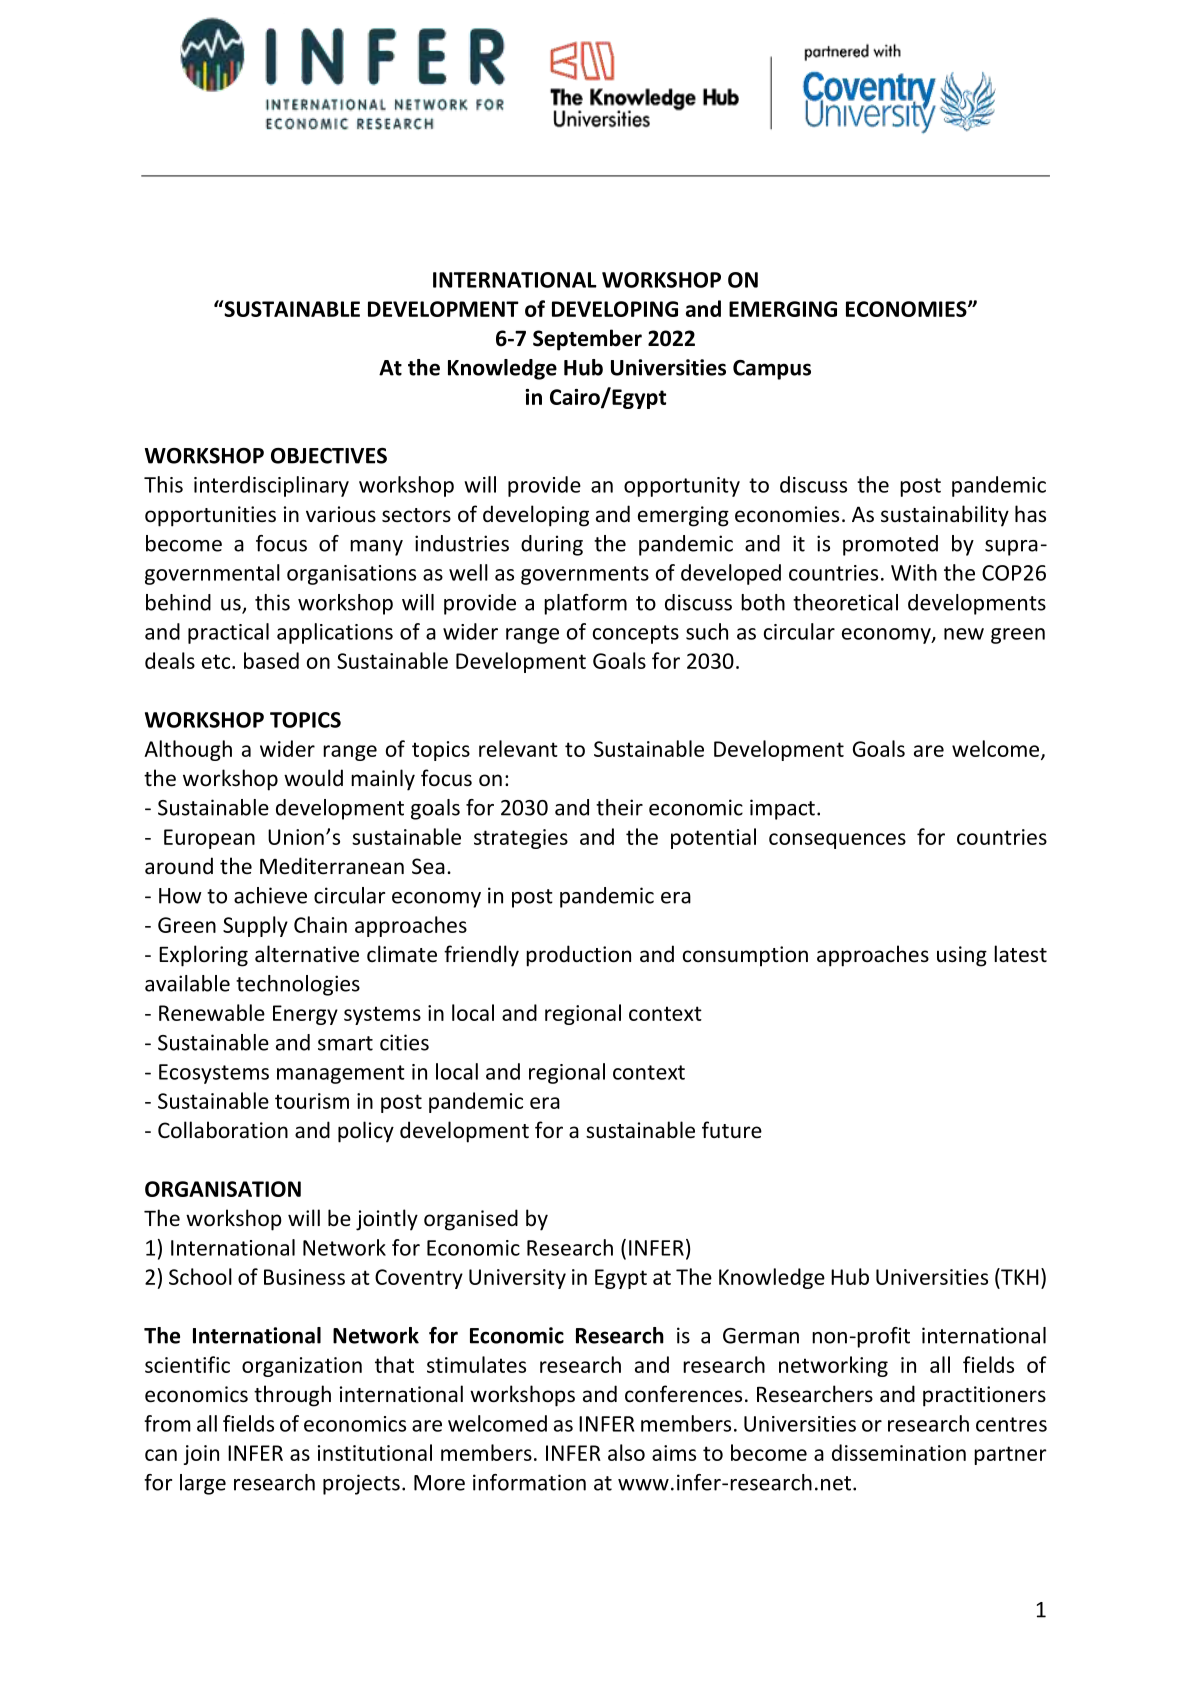 The image size is (1191, 1686). I want to click on large, so click(203, 1484).
